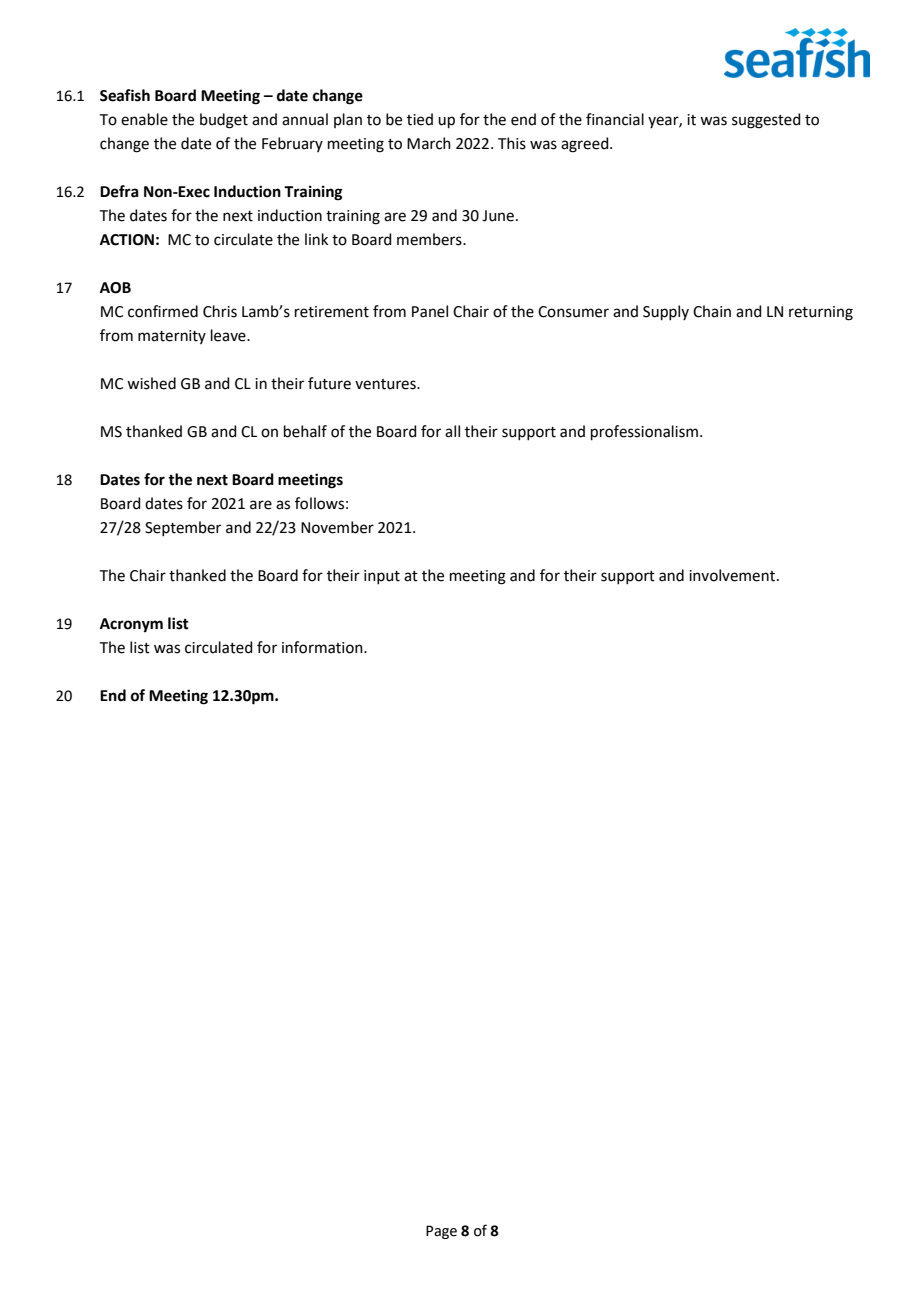  I want to click on information, so click(323, 647).
